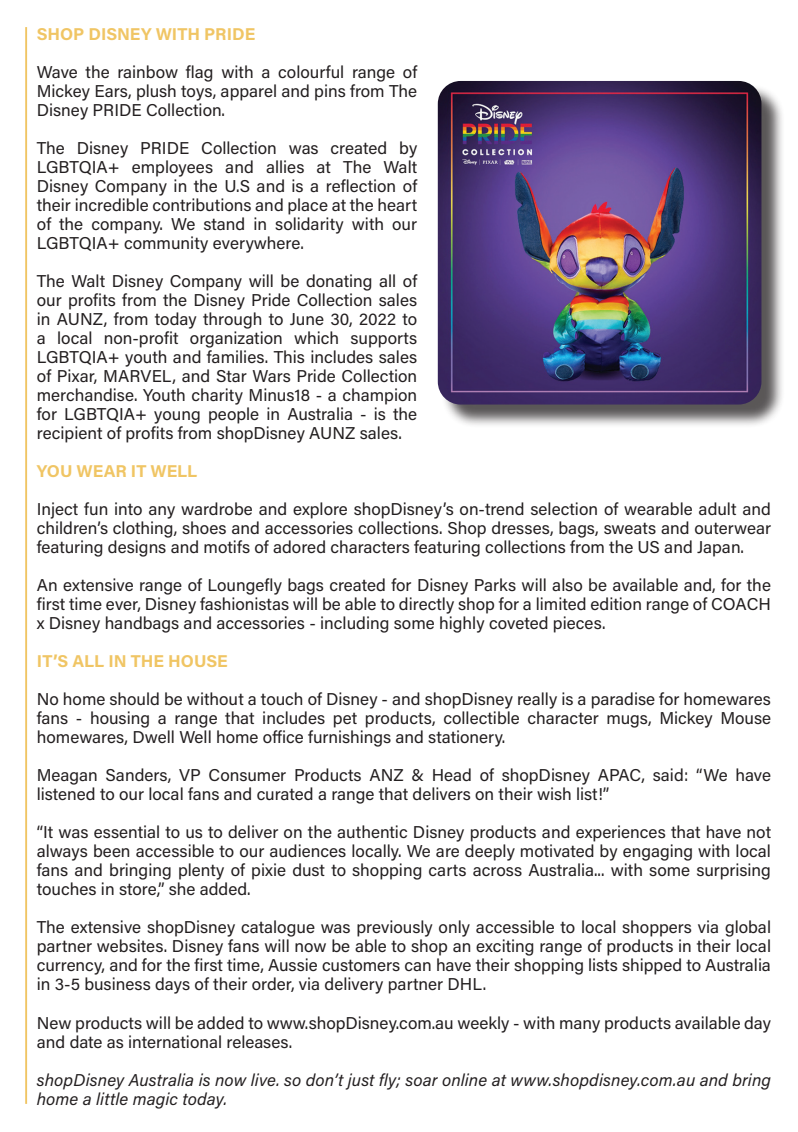 The height and width of the page is (1132, 798). What do you see at coordinates (137, 548) in the page?
I see `designs` at bounding box center [137, 548].
